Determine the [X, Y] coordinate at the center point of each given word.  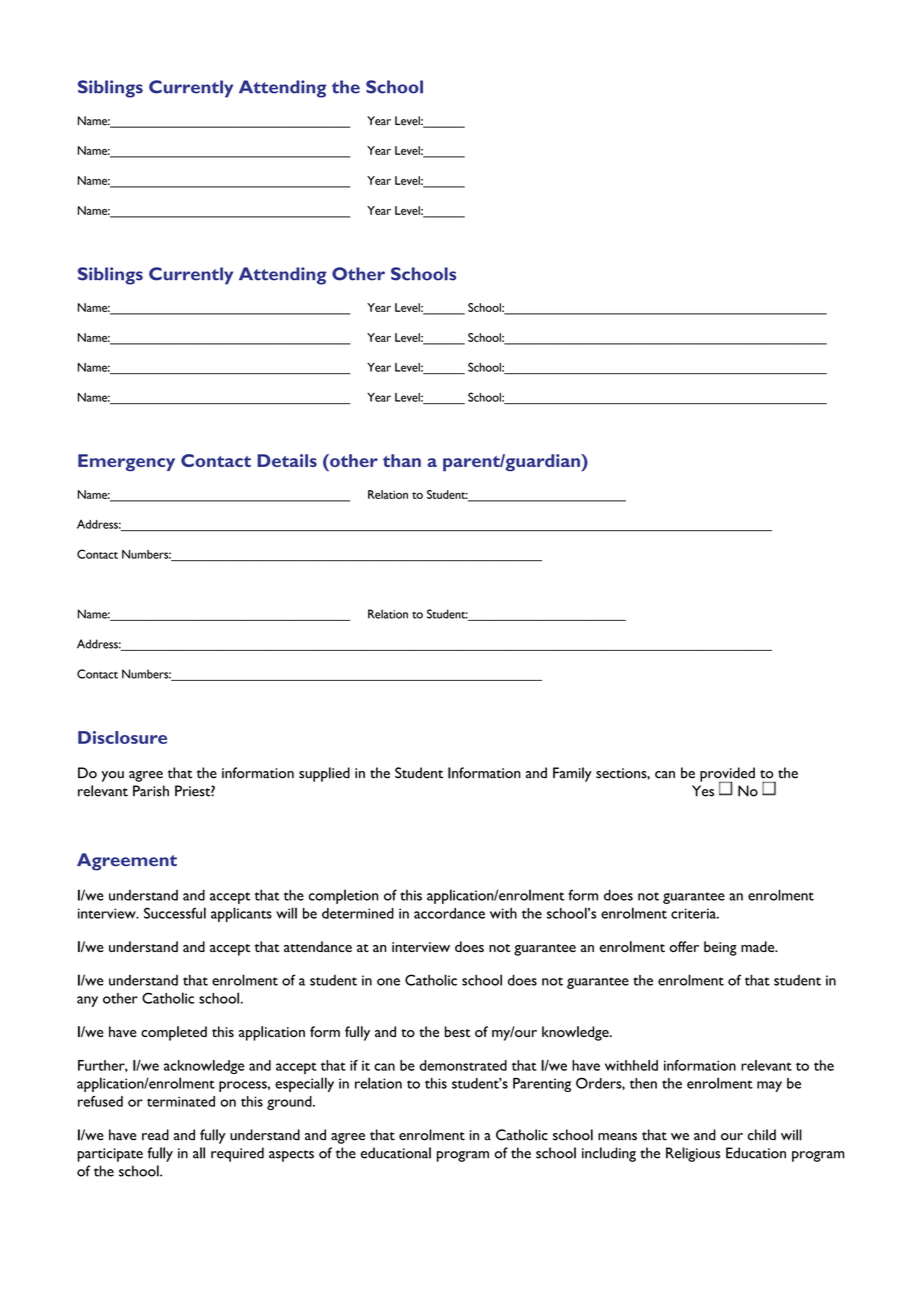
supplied [324, 774]
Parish [151, 791]
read [155, 1135]
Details [287, 460]
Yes [703, 791]
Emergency [126, 462]
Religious [693, 1154]
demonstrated [463, 1065]
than [402, 460]
